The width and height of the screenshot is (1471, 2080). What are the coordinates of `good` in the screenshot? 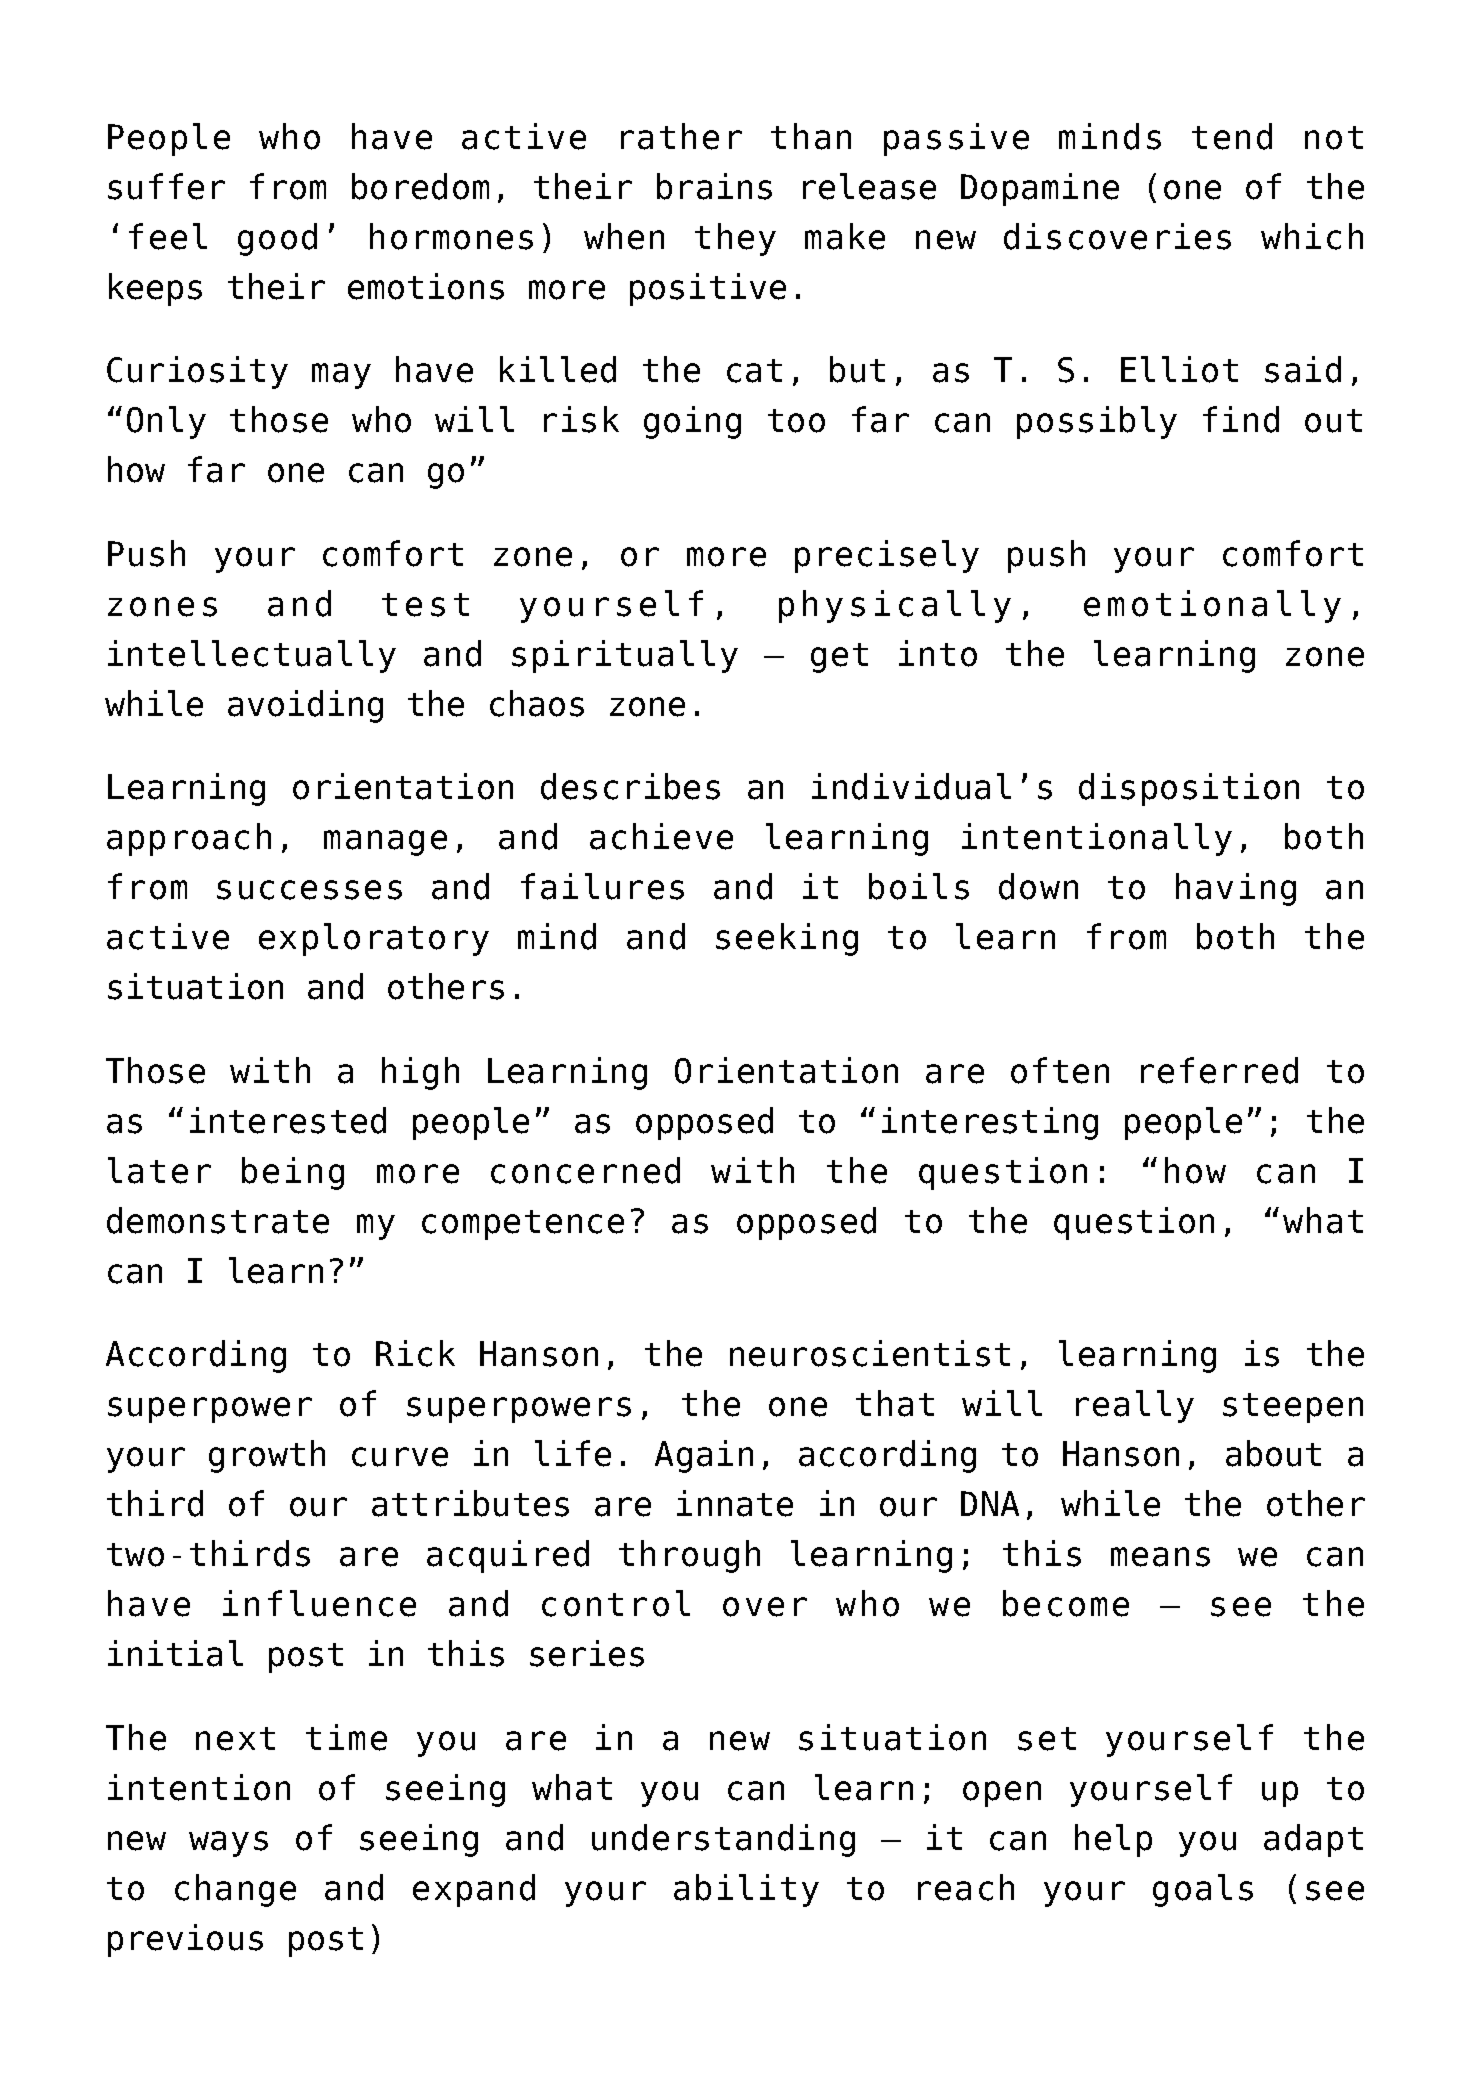 It's located at (277, 239).
